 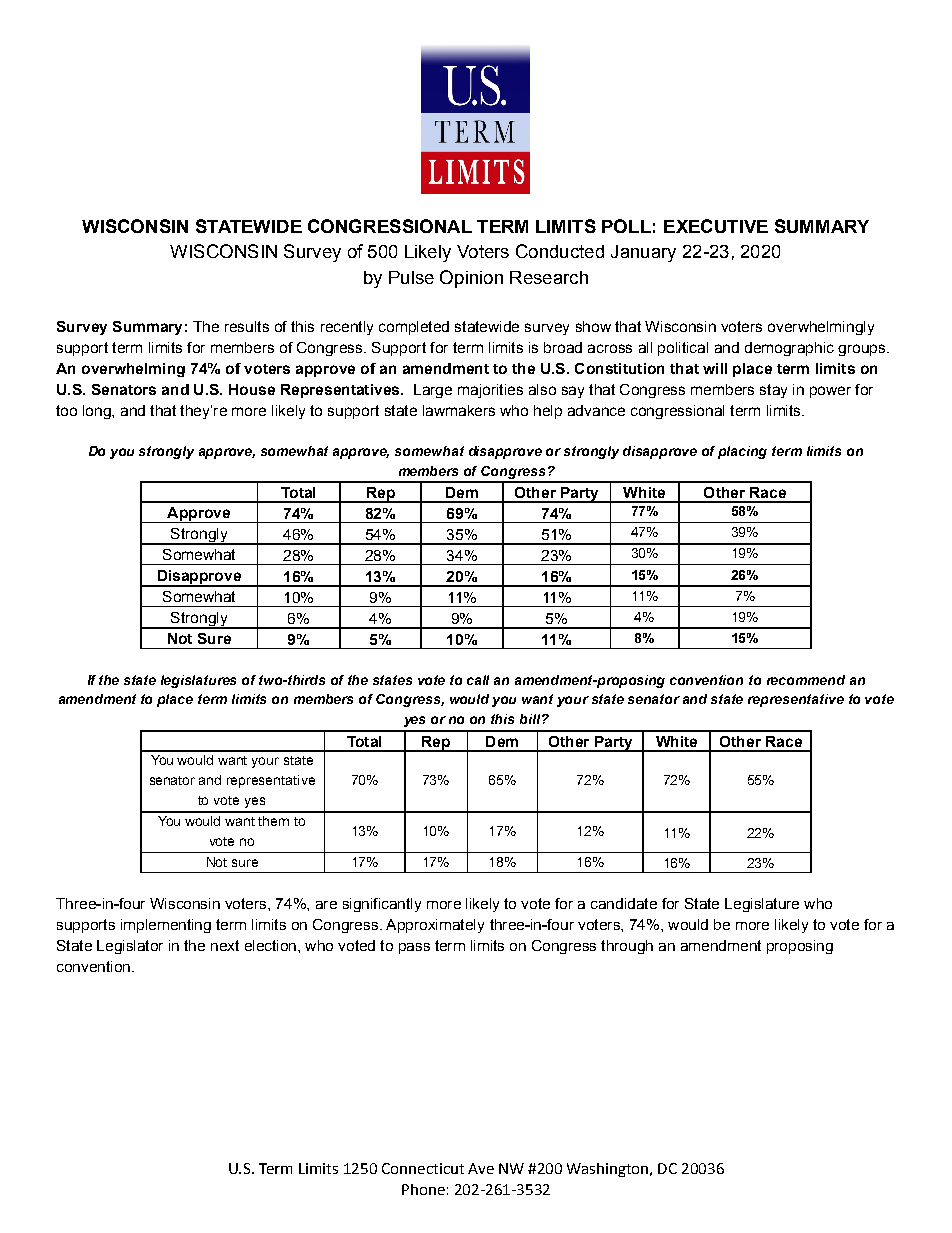 What do you see at coordinates (471, 279) in the screenshot?
I see `Opinion` at bounding box center [471, 279].
